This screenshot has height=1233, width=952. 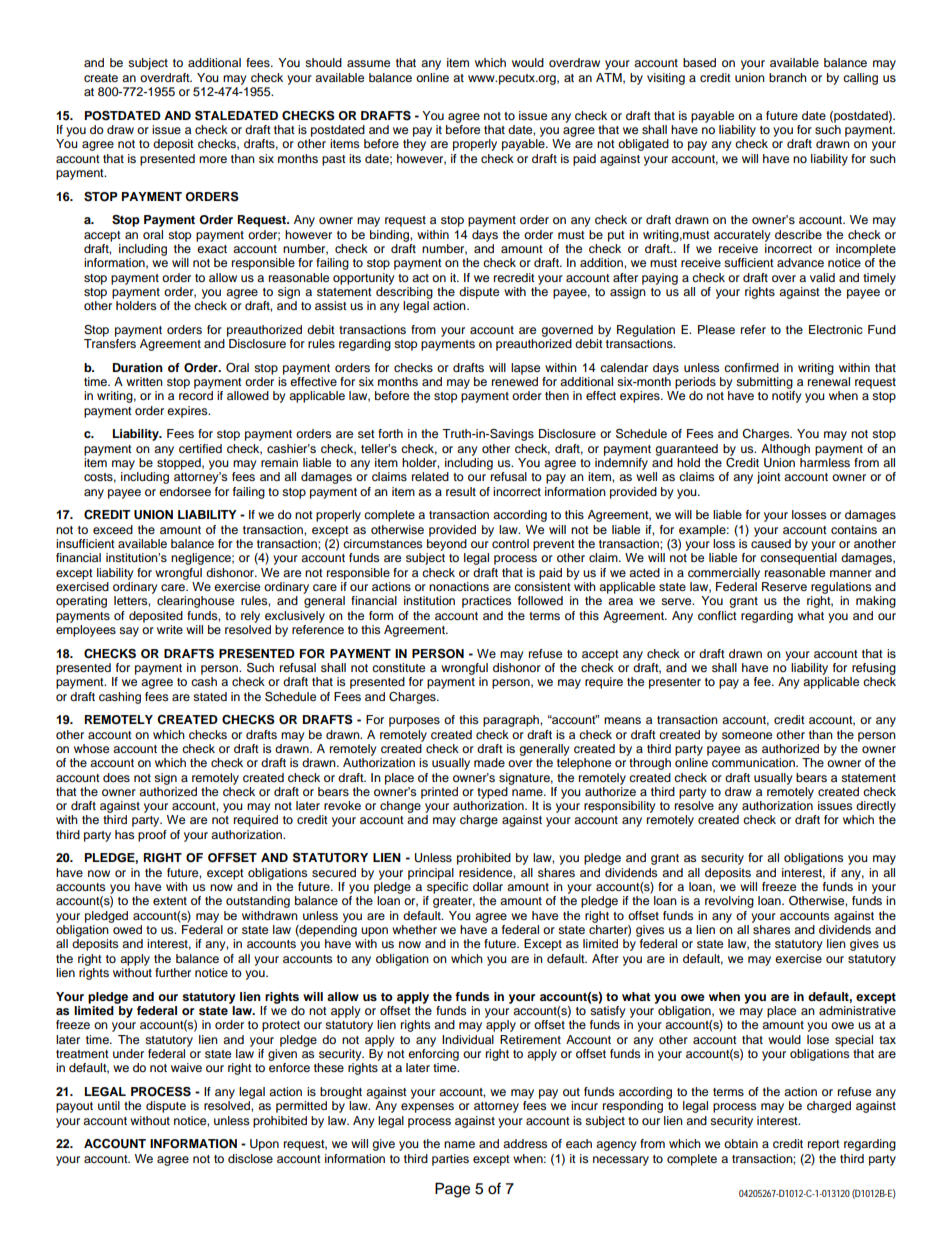 What do you see at coordinates (515, 381) in the screenshot?
I see `renewed` at bounding box center [515, 381].
